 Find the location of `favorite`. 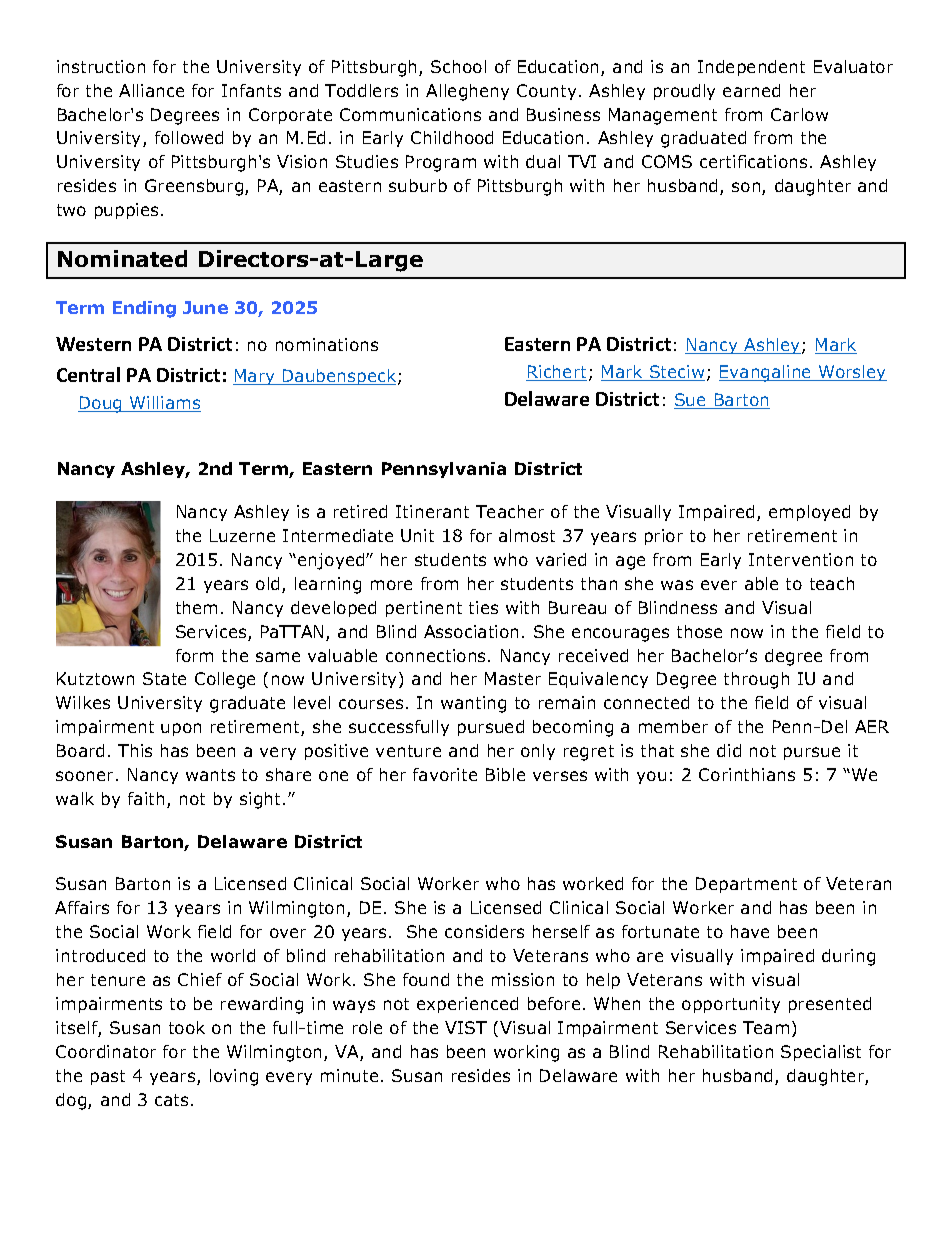

favorite is located at coordinates (445, 774).
